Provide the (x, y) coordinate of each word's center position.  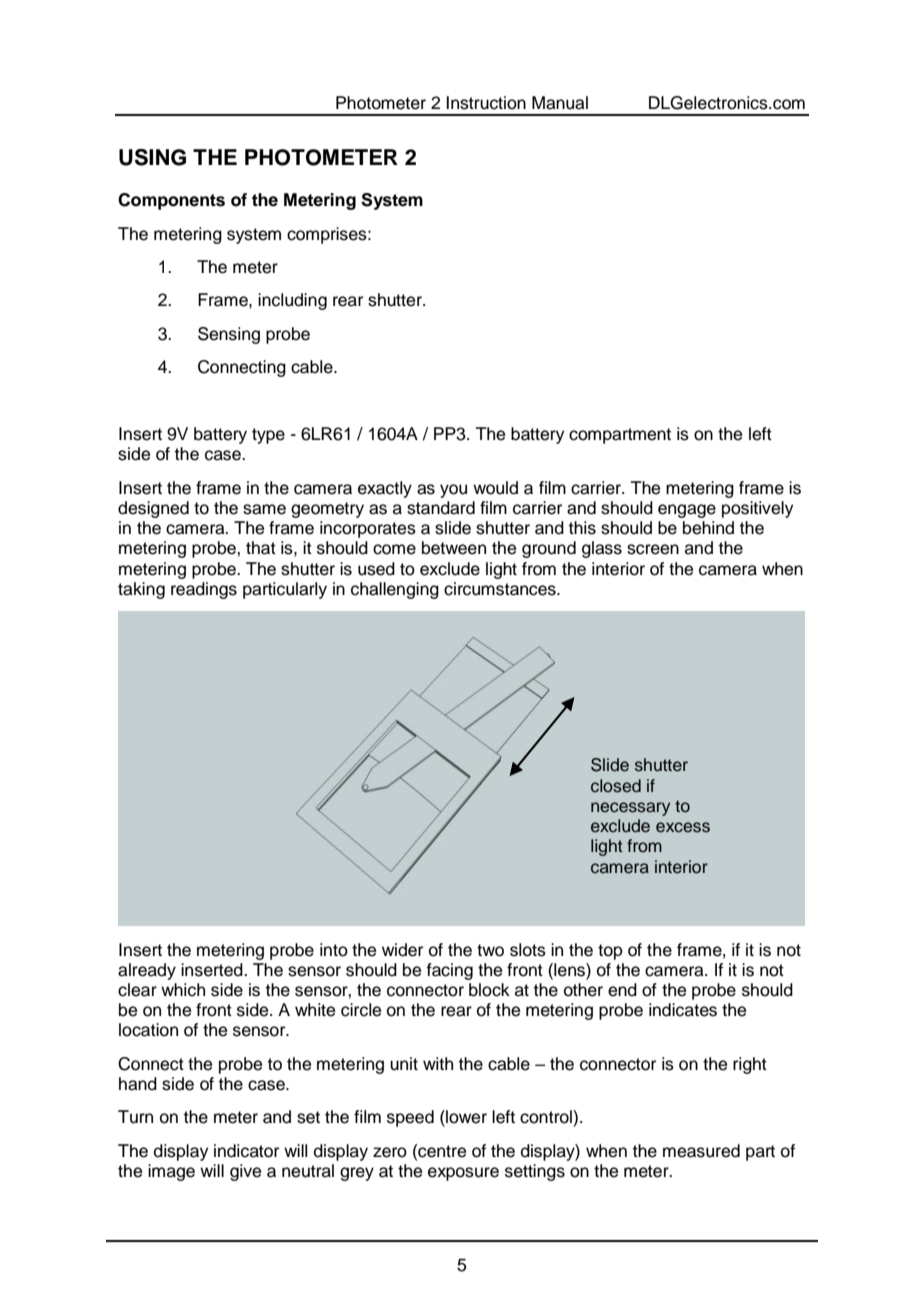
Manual (560, 103)
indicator (246, 1151)
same (264, 509)
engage (687, 511)
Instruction (486, 103)
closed (616, 786)
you (453, 491)
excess (683, 827)
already (147, 971)
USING (152, 157)
